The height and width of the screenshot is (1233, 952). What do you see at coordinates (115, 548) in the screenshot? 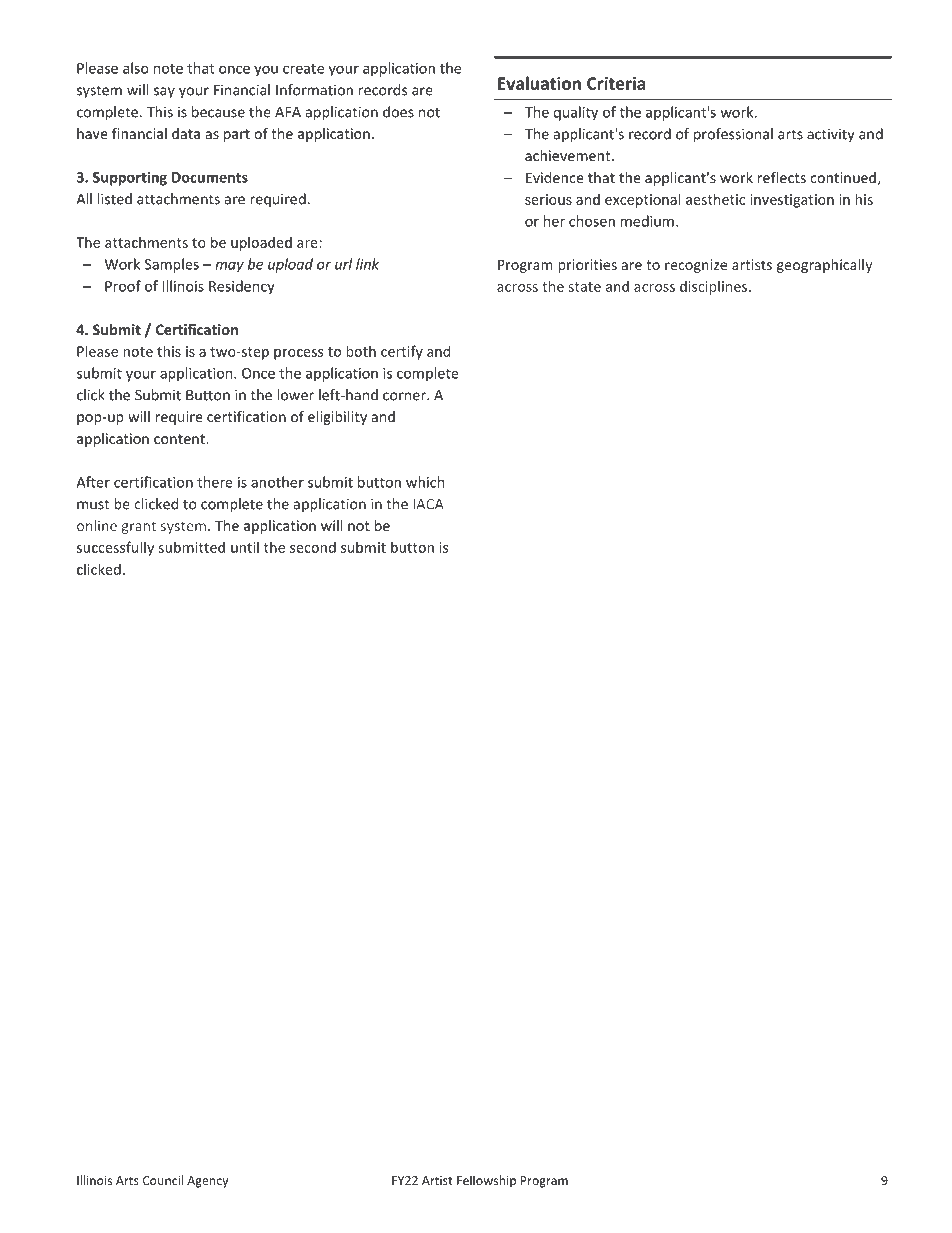
I see `successfully` at bounding box center [115, 548].
